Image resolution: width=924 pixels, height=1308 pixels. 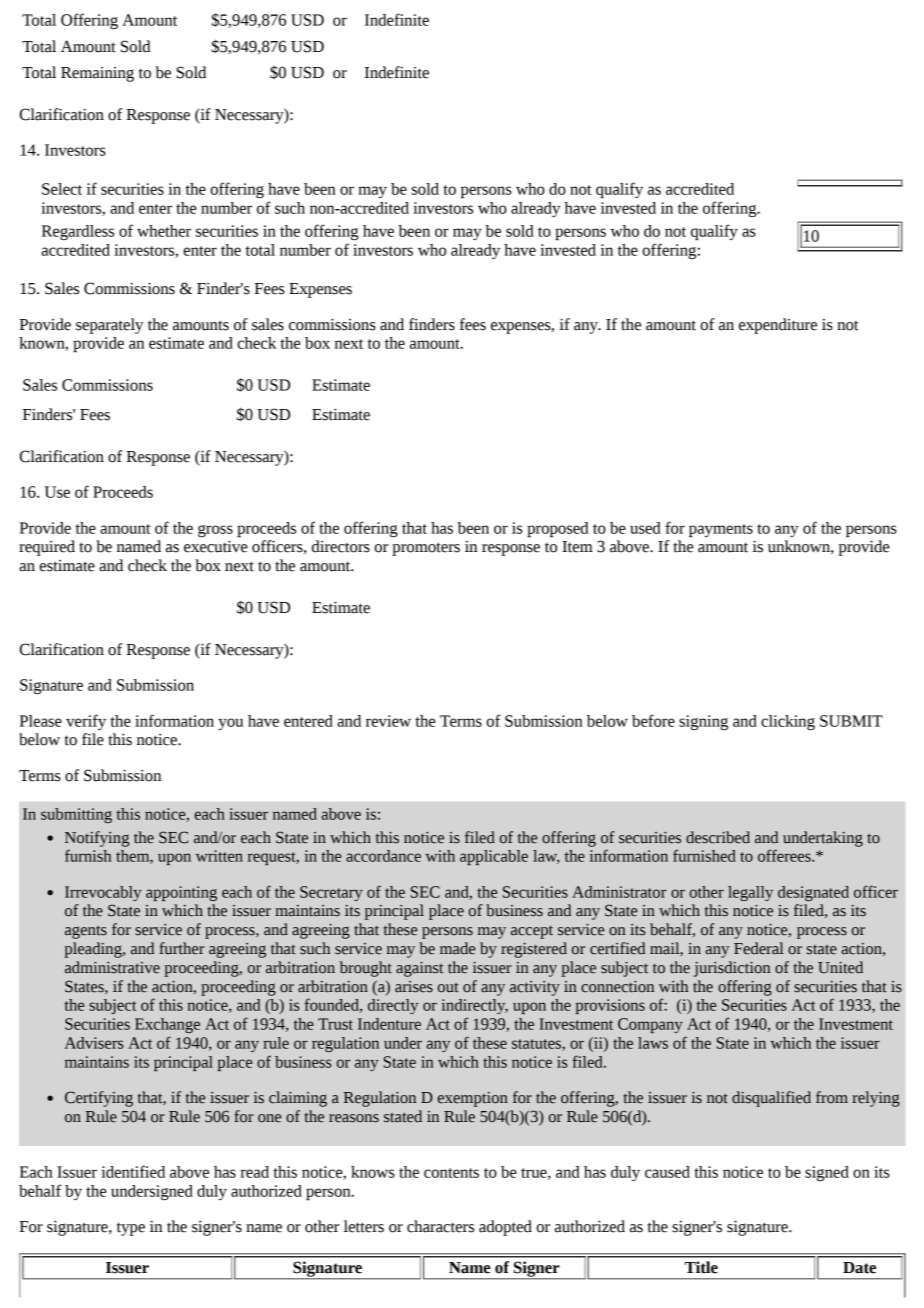 What do you see at coordinates (131, 1229) in the image?
I see `type` at bounding box center [131, 1229].
